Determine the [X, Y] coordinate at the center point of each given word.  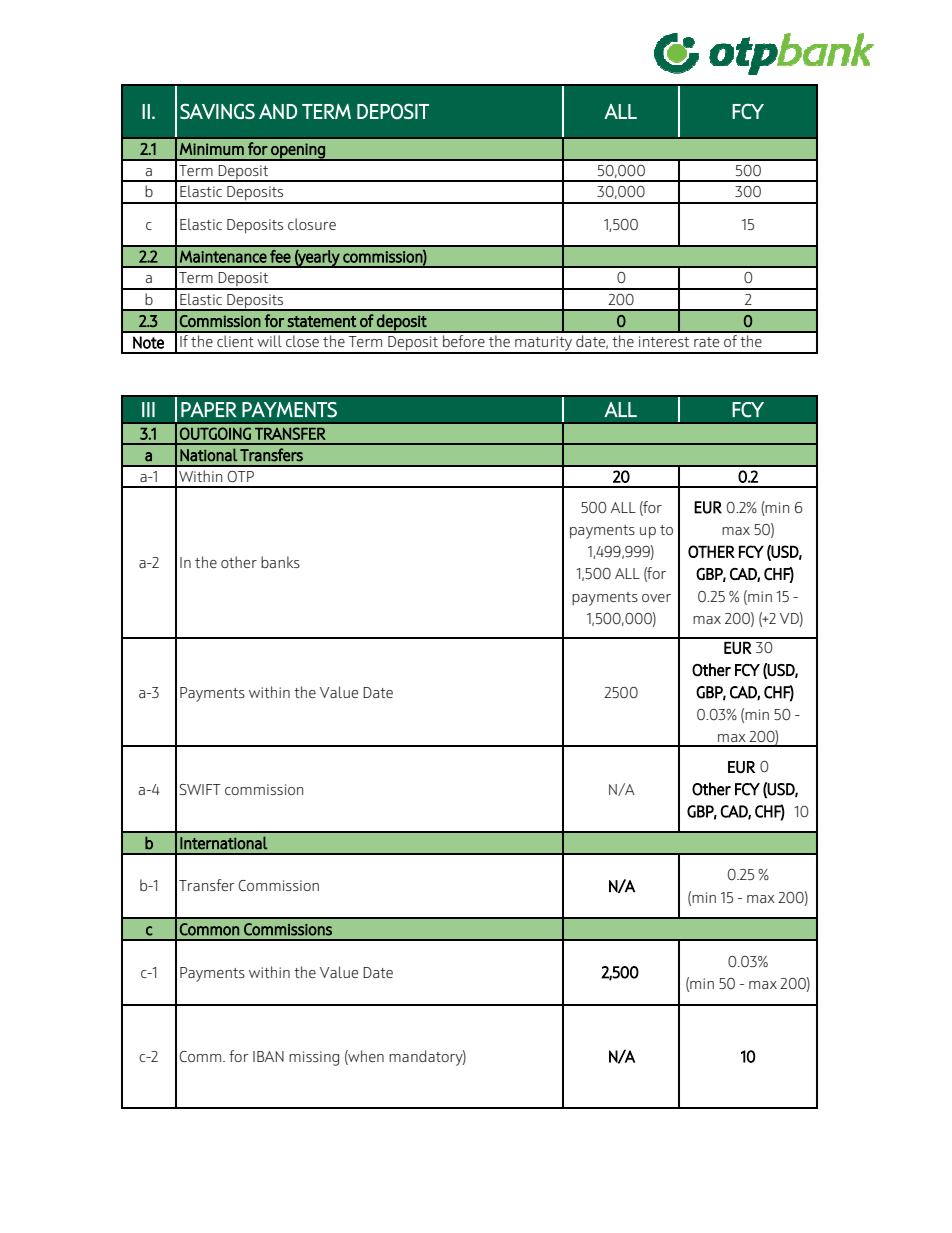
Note [148, 342]
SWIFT [200, 789]
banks [280, 562]
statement [321, 321]
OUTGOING [215, 433]
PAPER [209, 409]
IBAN [268, 1056]
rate [706, 342]
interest [664, 341]
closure [312, 224]
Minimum [212, 149]
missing [314, 1058]
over [656, 598]
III [148, 409]
